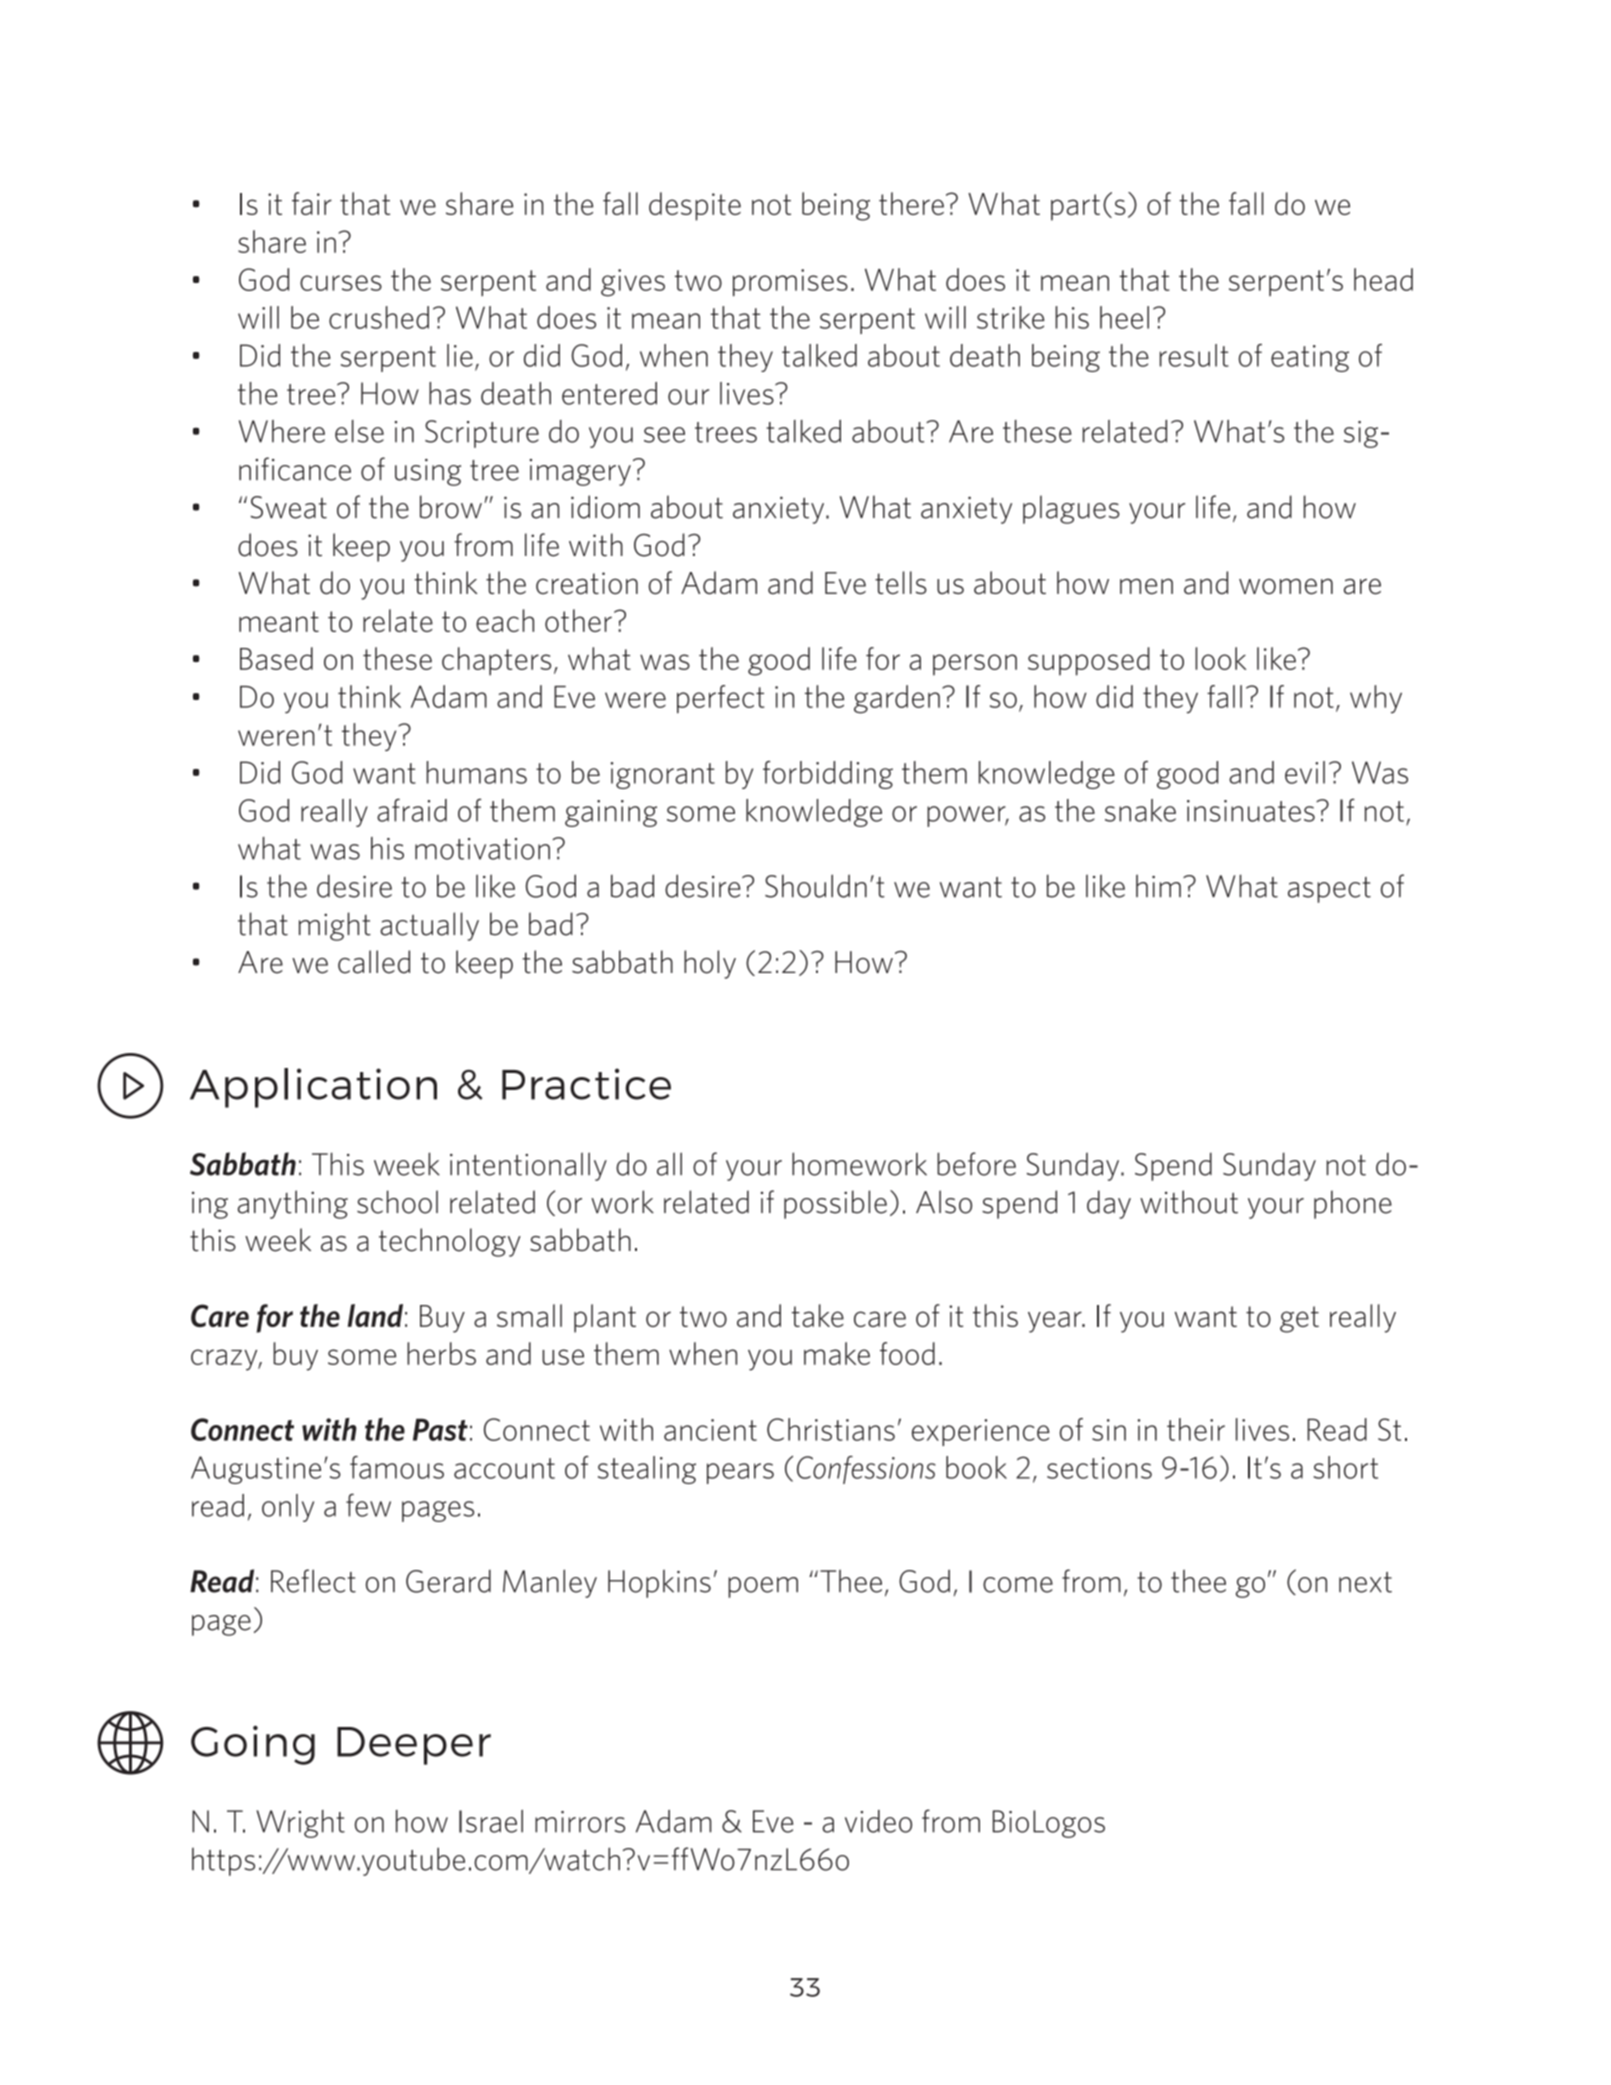 The width and height of the document is (1611, 2085). I want to click on aspect, so click(1329, 890).
